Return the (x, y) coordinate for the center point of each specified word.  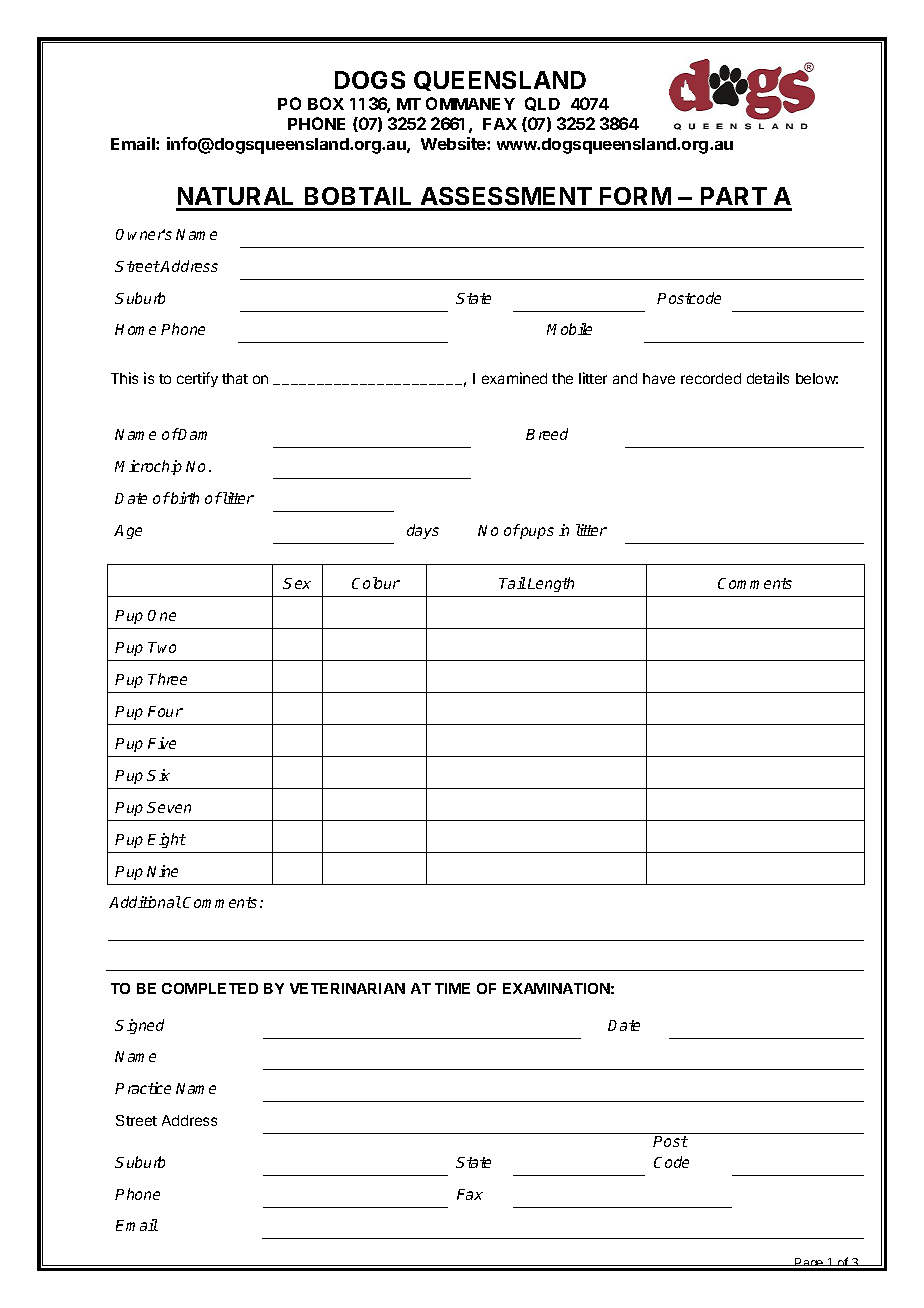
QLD (542, 104)
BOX (326, 103)
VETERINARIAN (347, 988)
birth (184, 498)
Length (551, 584)
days (423, 531)
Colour (376, 583)
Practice (143, 1088)
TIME (452, 988)
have (659, 378)
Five (162, 743)
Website (454, 143)
